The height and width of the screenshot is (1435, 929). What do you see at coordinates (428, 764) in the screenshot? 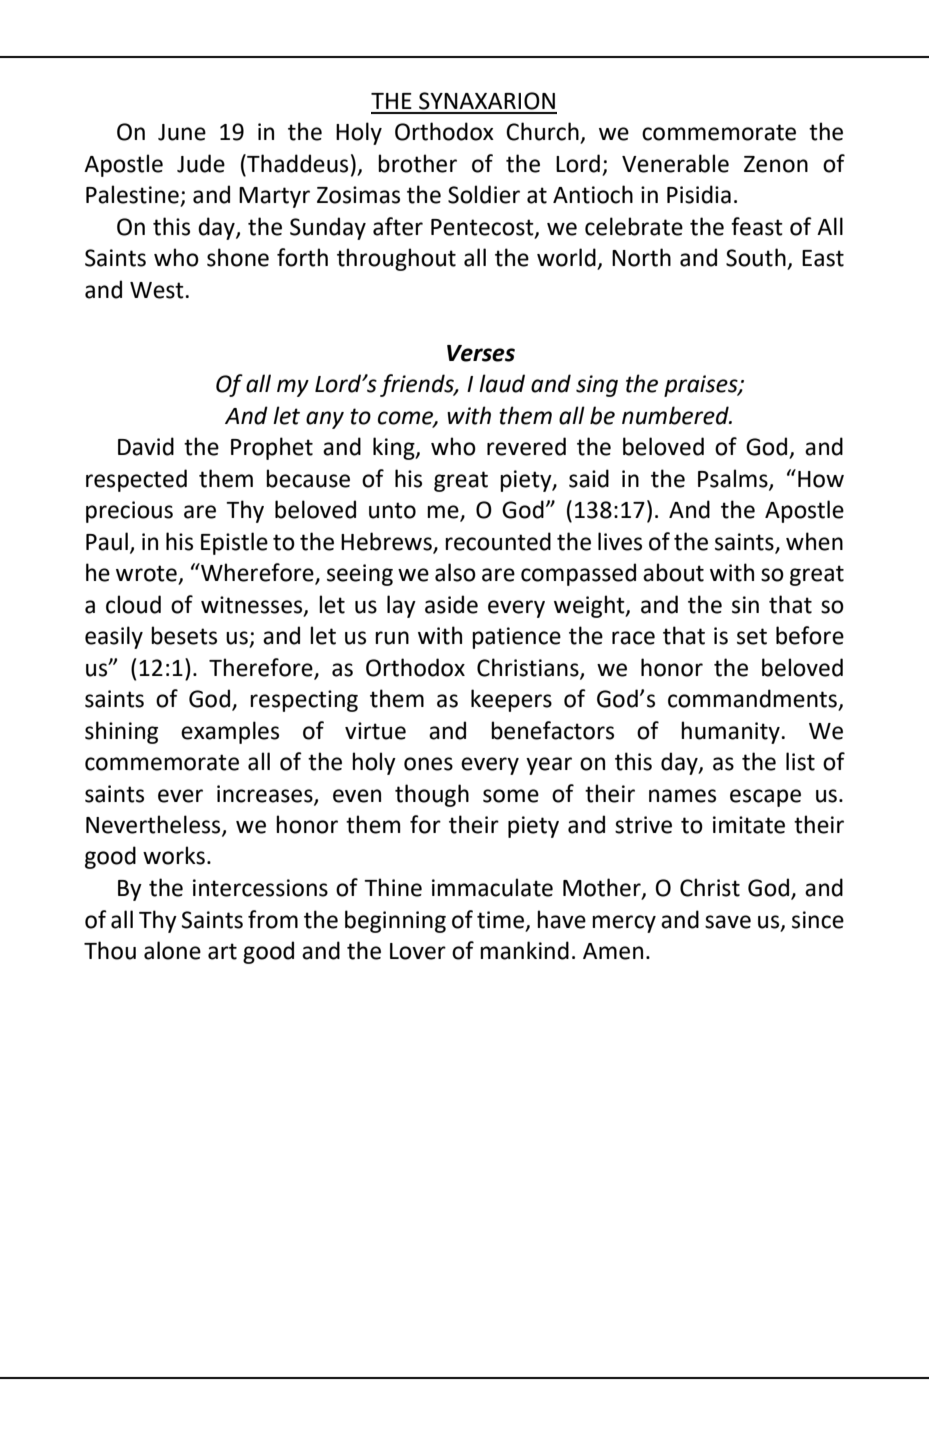
I see `ones` at bounding box center [428, 764].
